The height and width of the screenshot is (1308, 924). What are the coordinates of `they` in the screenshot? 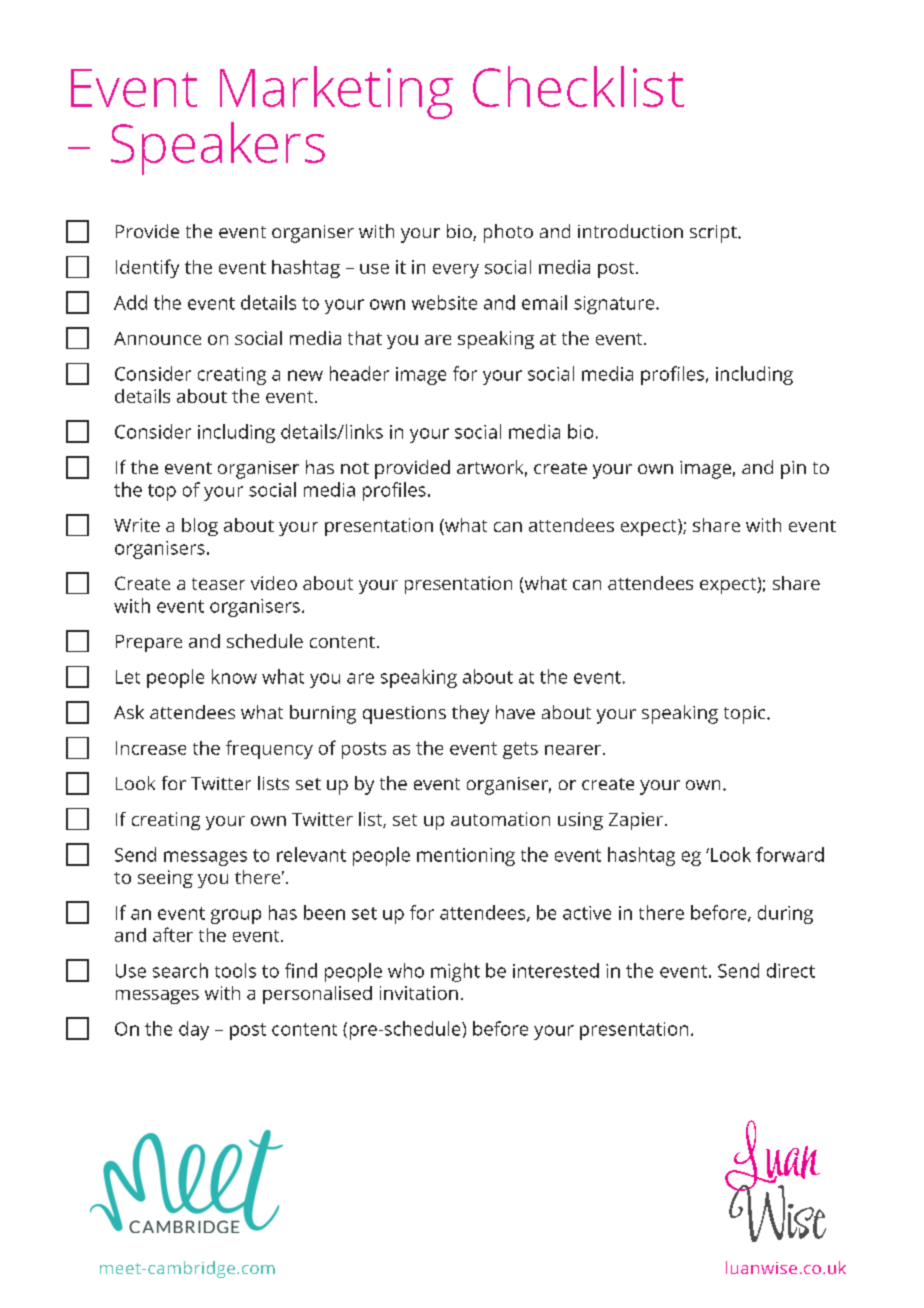 It's located at (470, 714).
